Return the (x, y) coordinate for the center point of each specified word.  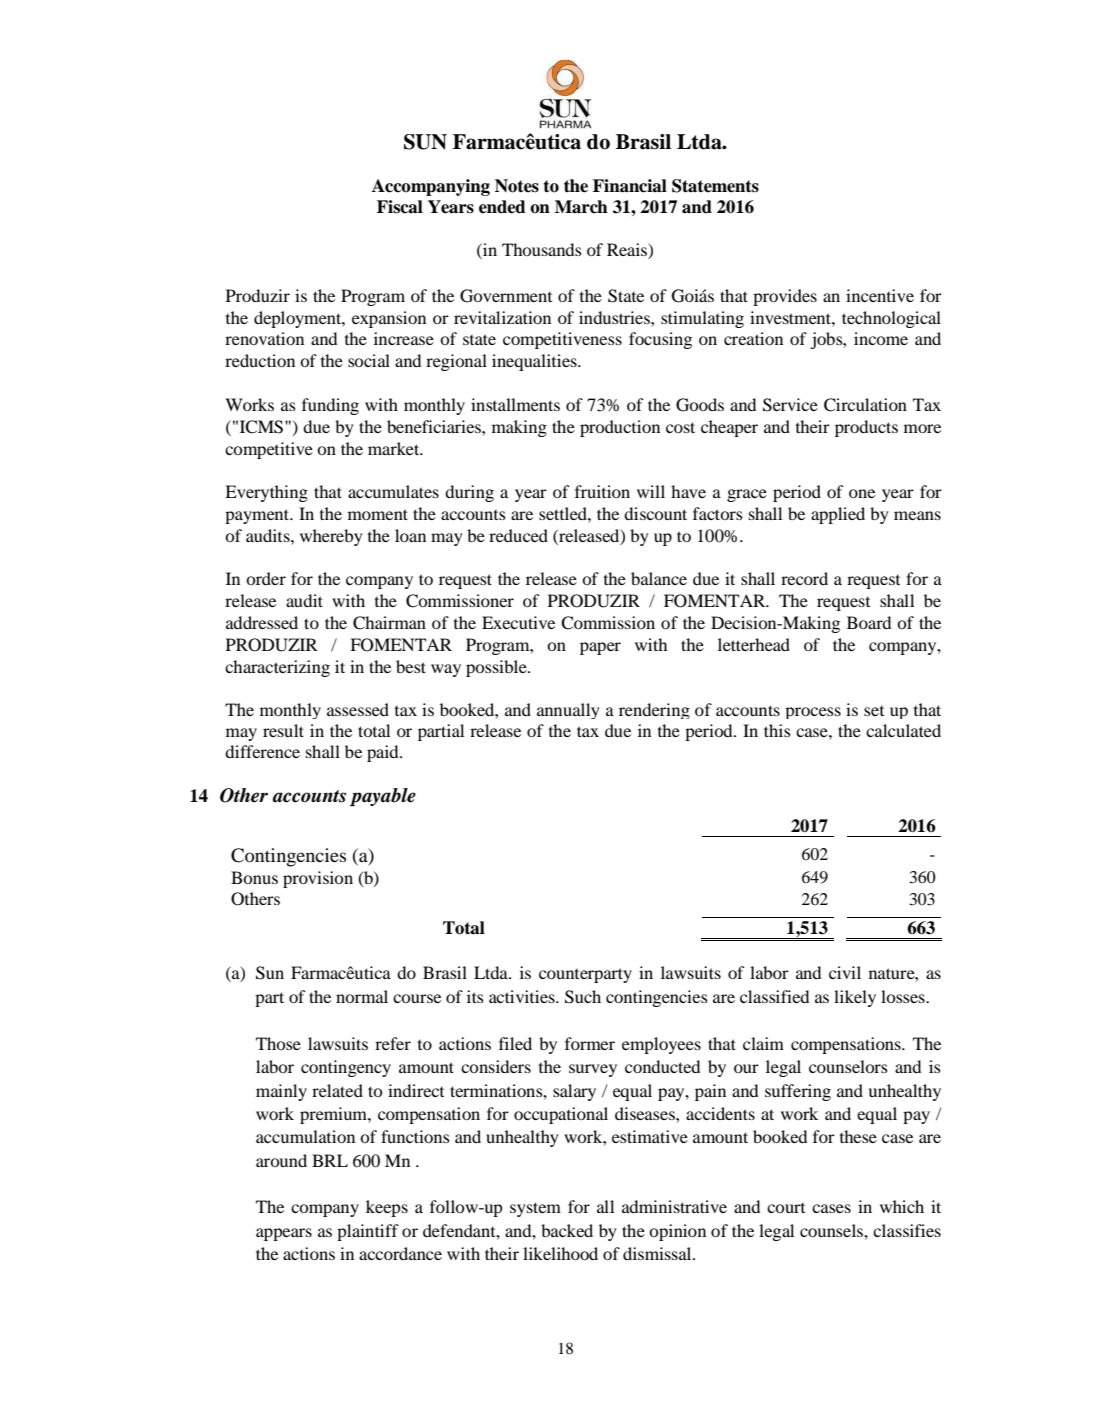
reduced (518, 535)
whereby (331, 537)
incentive (880, 295)
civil (845, 972)
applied (838, 515)
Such (583, 997)
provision (318, 879)
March (581, 207)
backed (567, 1230)
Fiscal (400, 207)
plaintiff (368, 1232)
